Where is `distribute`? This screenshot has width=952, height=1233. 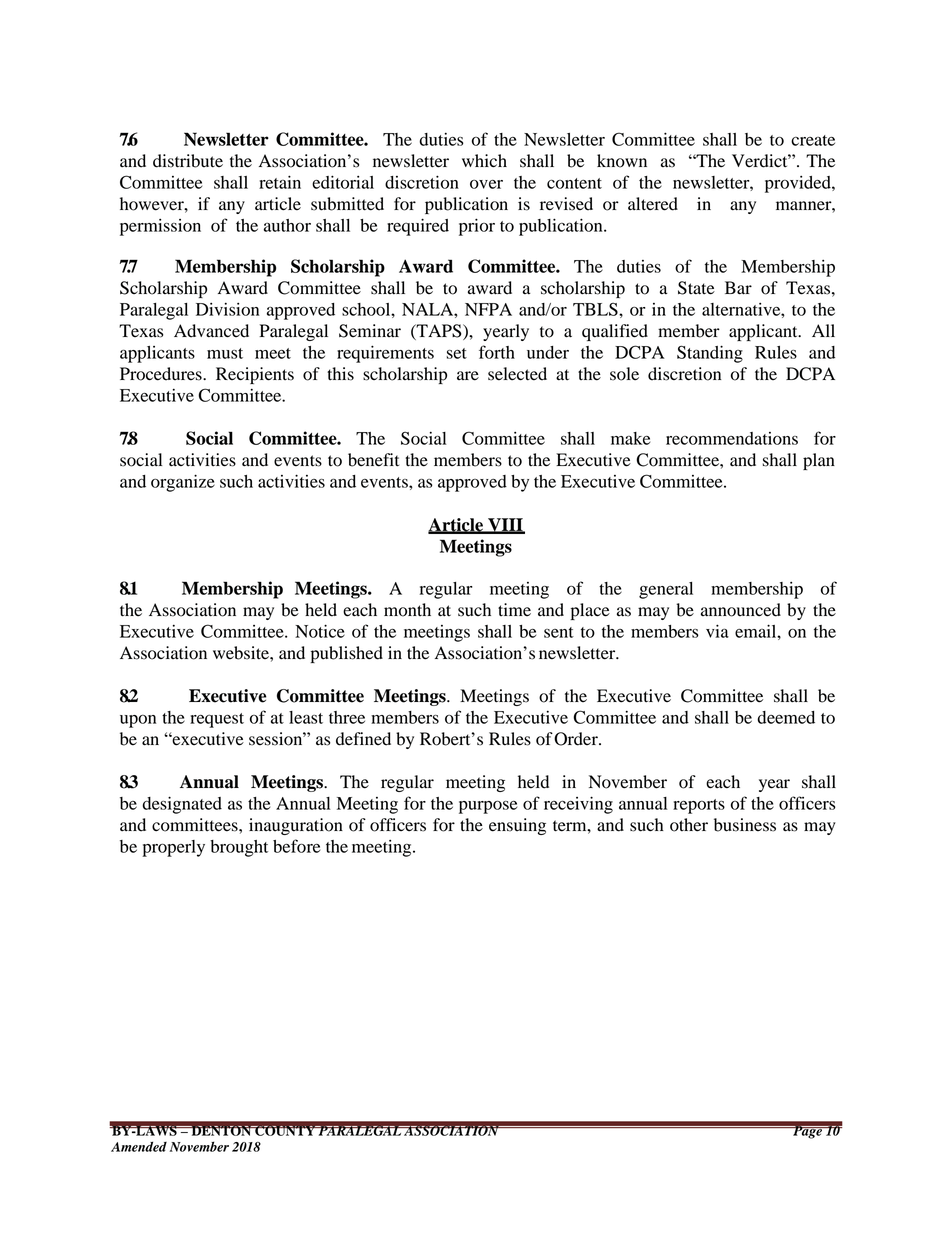
distribute is located at coordinates (188, 161).
